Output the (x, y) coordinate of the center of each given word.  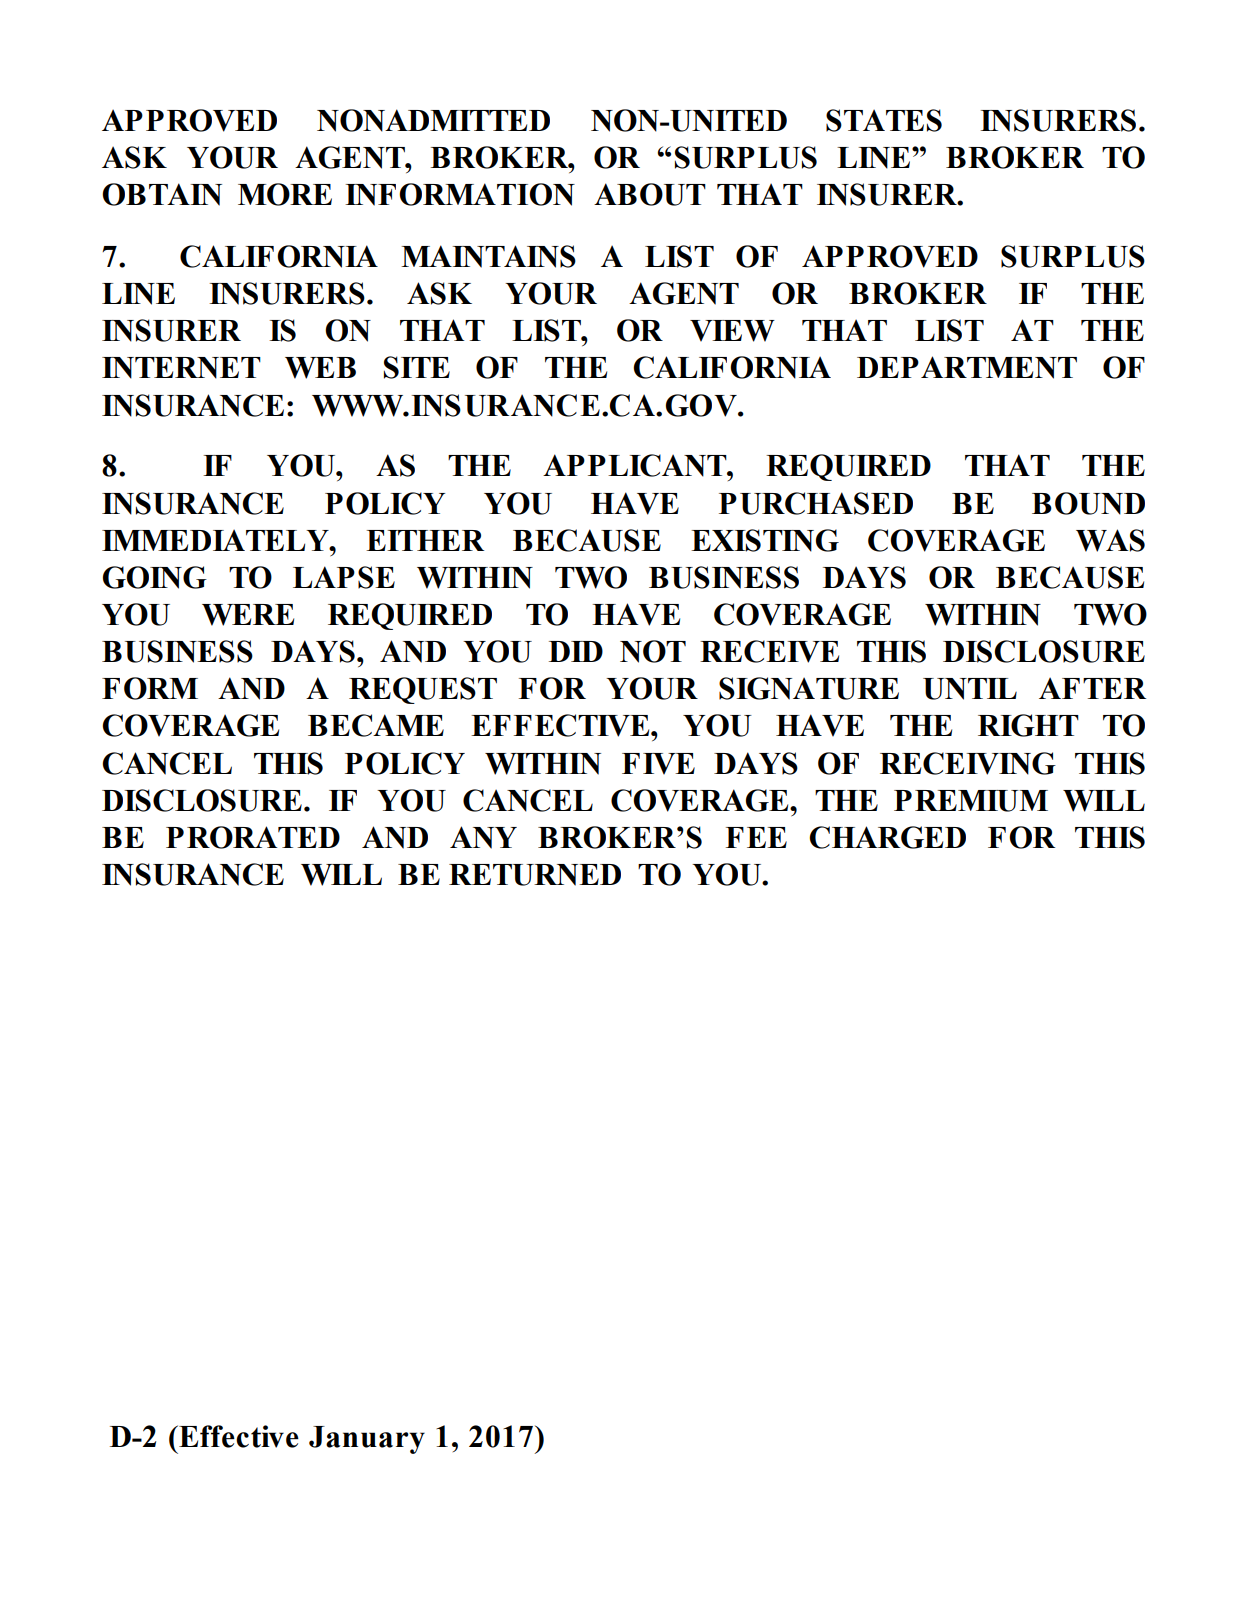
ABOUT (650, 194)
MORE (285, 194)
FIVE (658, 764)
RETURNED (535, 875)
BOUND (1088, 503)
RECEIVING (968, 763)
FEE (756, 837)
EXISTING (765, 540)
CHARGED (887, 837)
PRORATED (253, 837)
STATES (884, 120)
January (367, 1440)
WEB (320, 368)
